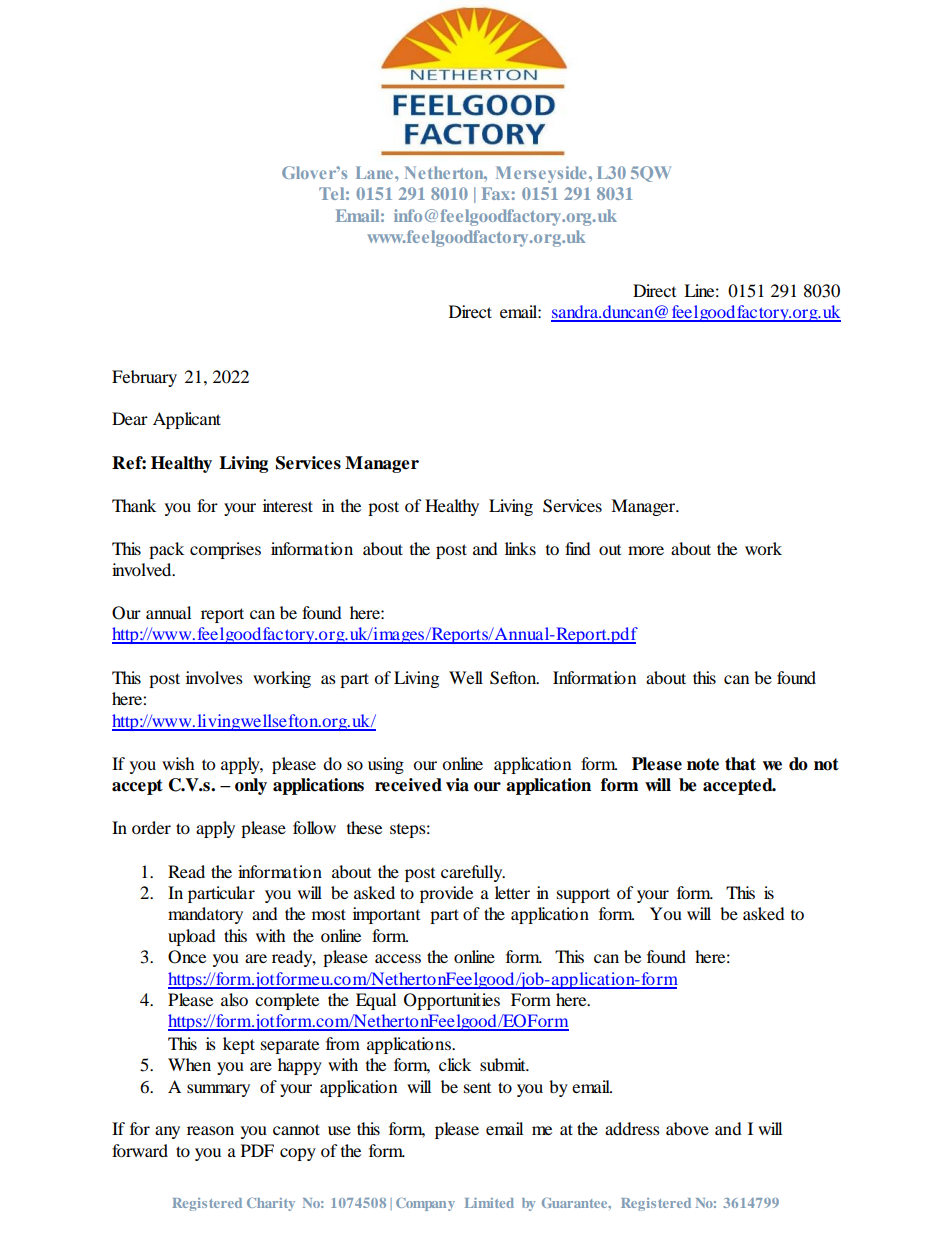  Describe the element at coordinates (446, 894) in the screenshot. I see `provide` at that location.
